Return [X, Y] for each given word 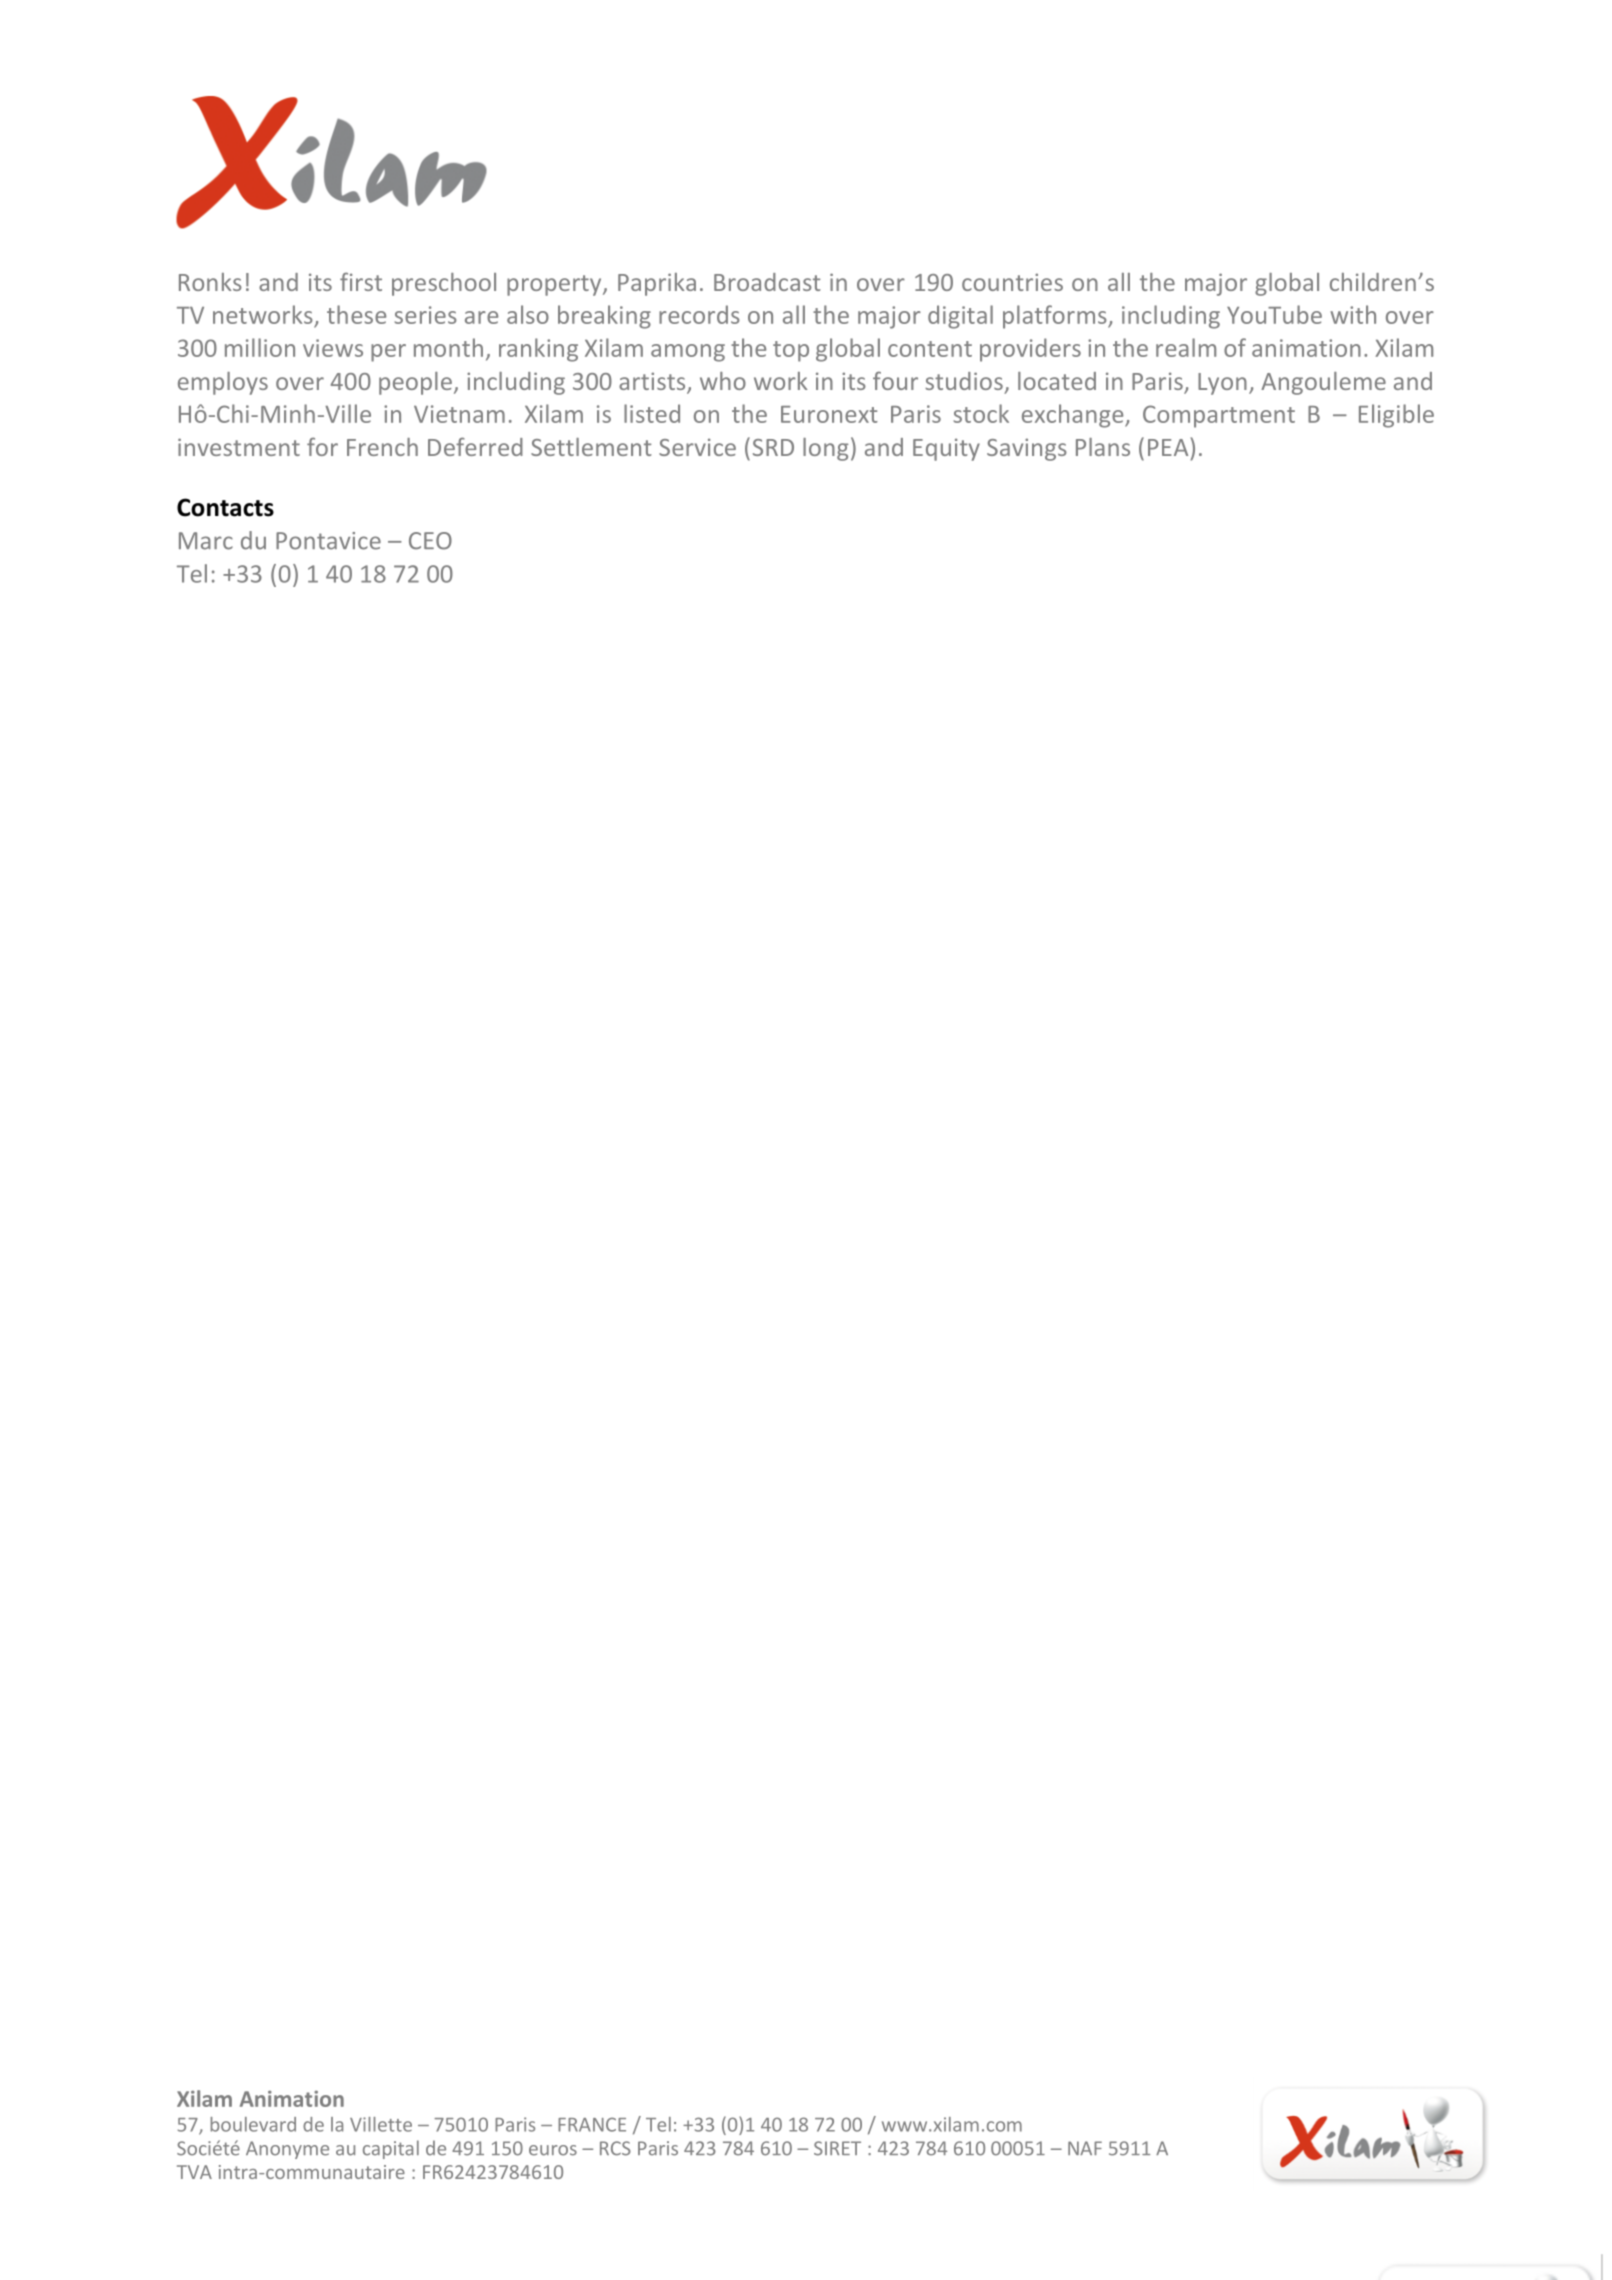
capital [391, 2149]
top [791, 351]
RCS [615, 2148]
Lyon [1222, 384]
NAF [1085, 2148]
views [333, 348]
